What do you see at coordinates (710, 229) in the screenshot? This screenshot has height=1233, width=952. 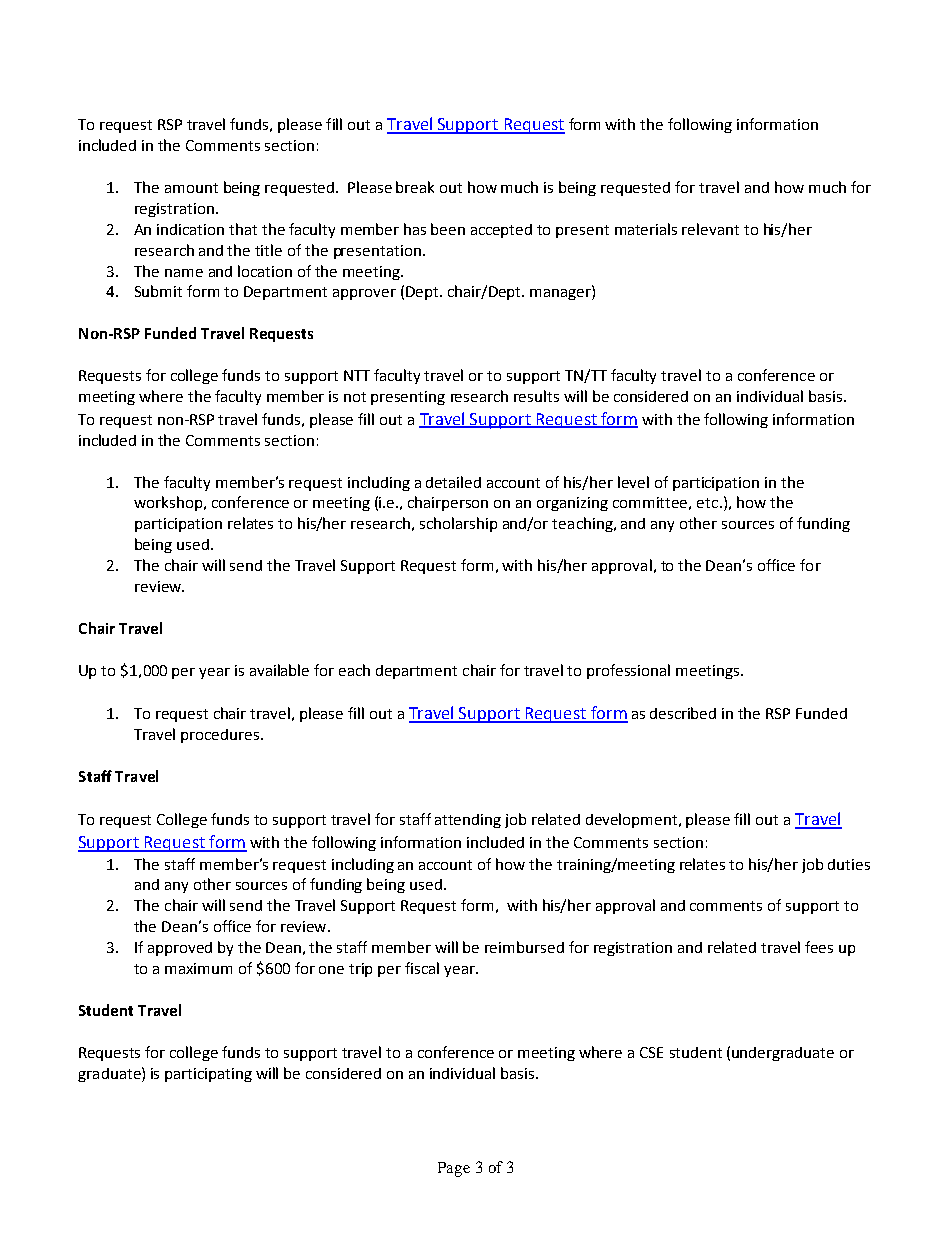 I see `relevant` at bounding box center [710, 229].
